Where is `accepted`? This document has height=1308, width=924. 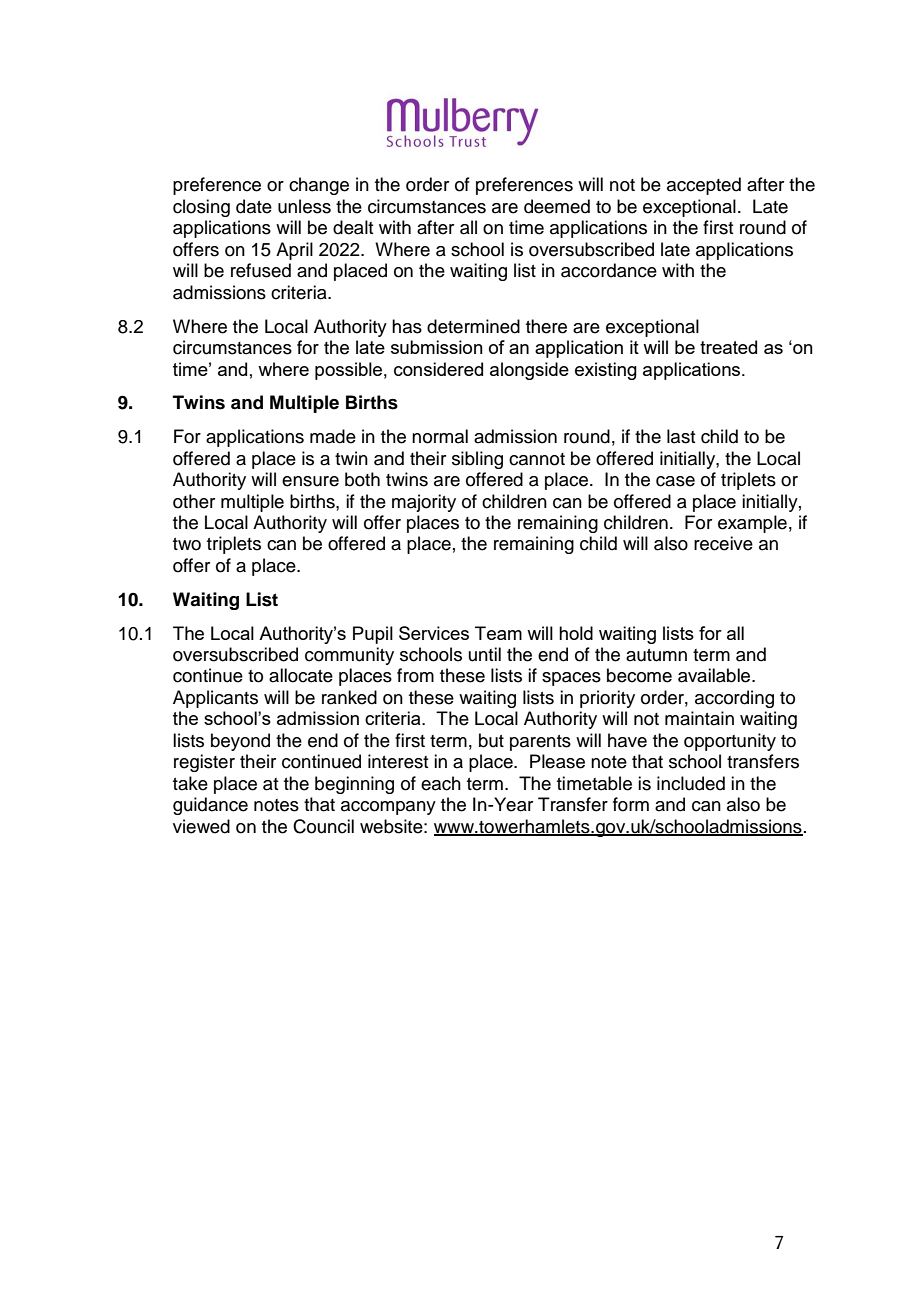 accepted is located at coordinates (704, 186).
